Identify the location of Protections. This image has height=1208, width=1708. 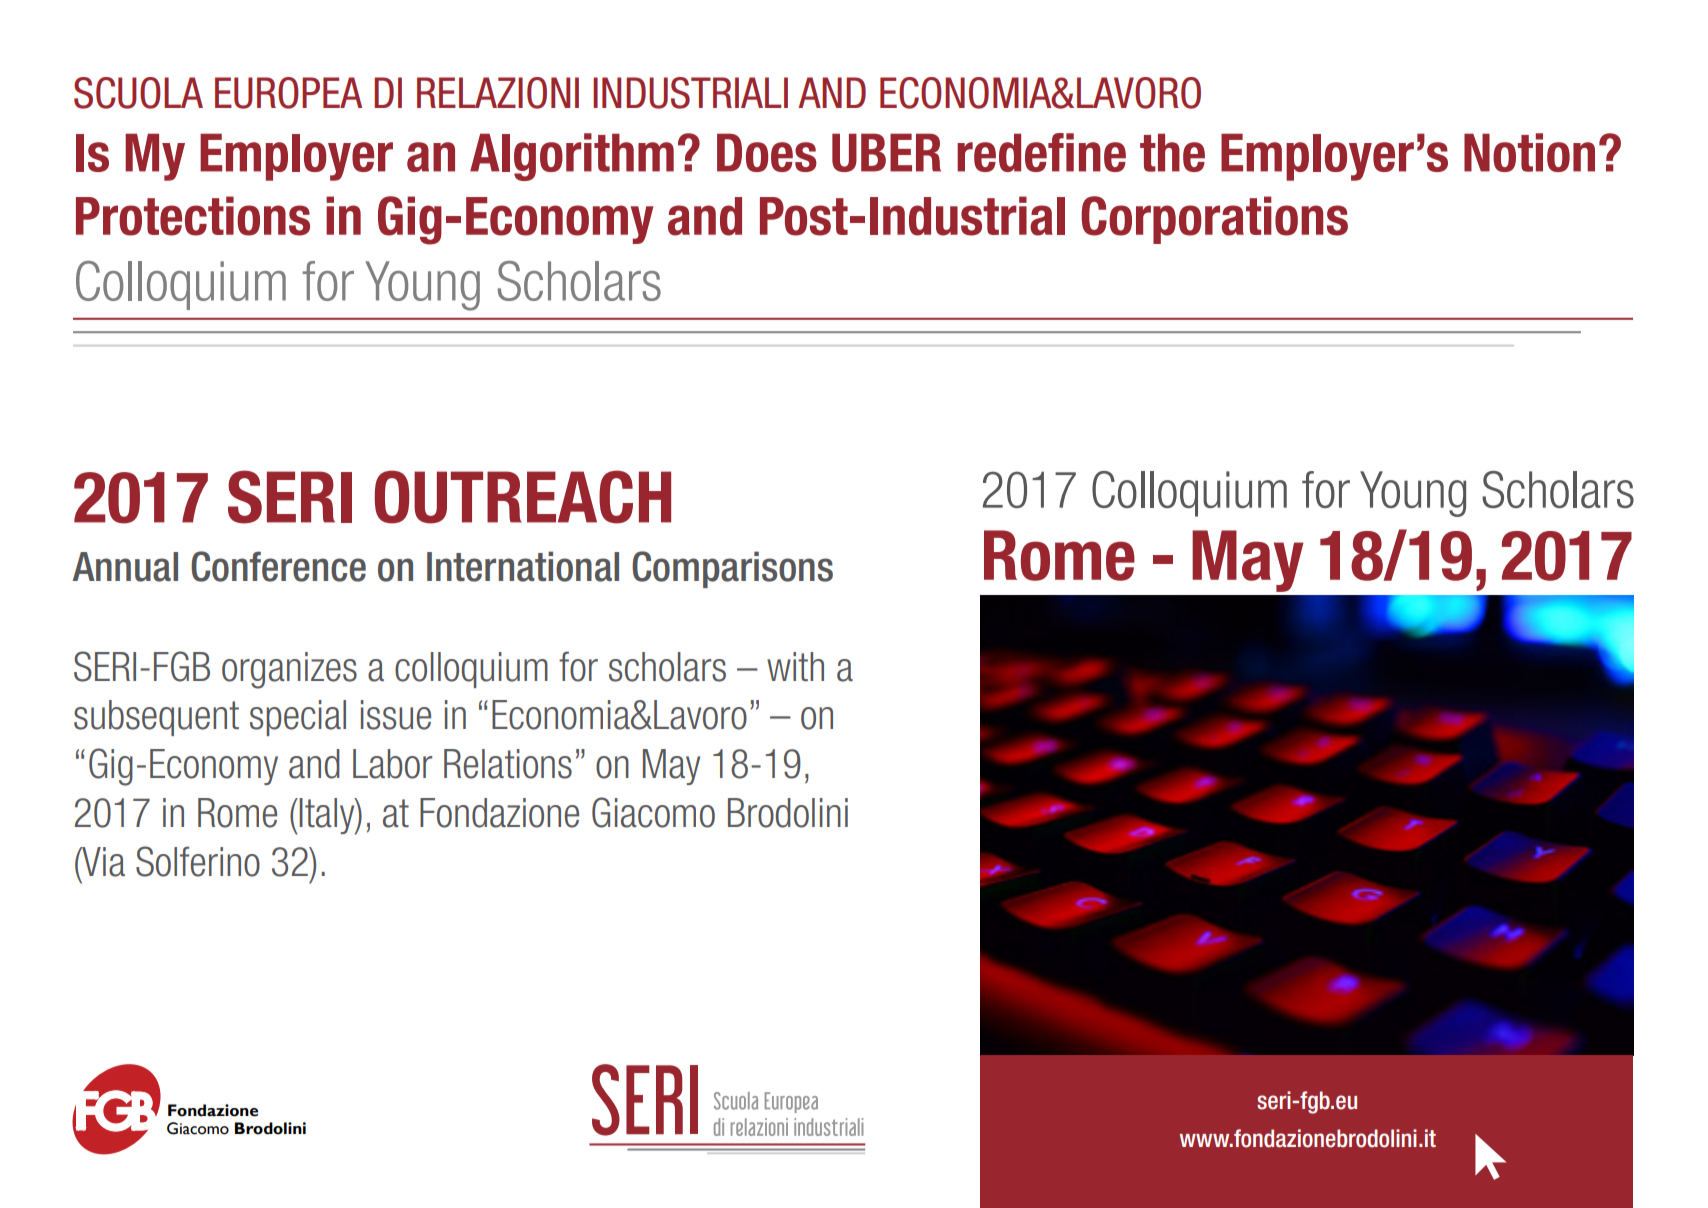
(193, 216).
